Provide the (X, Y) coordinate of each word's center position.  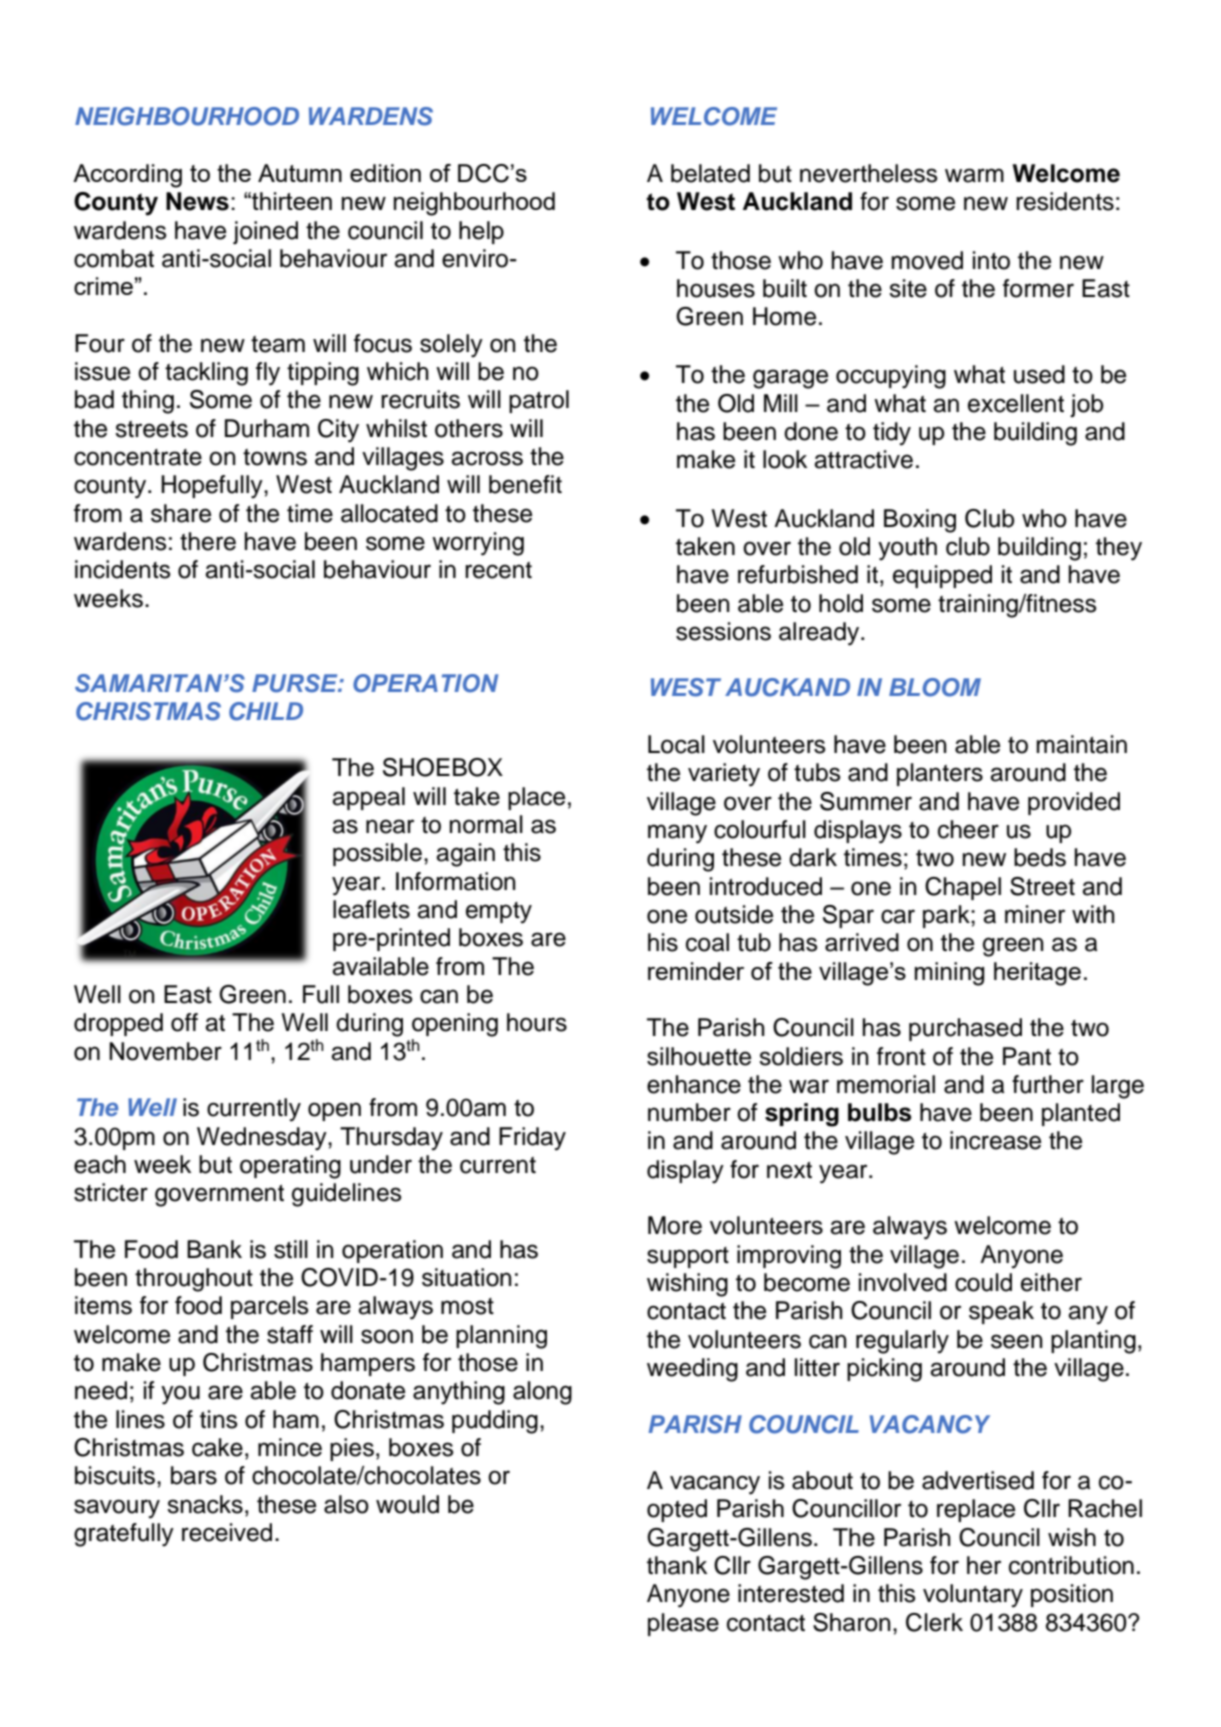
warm (974, 175)
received (227, 1532)
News (197, 201)
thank (677, 1565)
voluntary (973, 1596)
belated (710, 173)
